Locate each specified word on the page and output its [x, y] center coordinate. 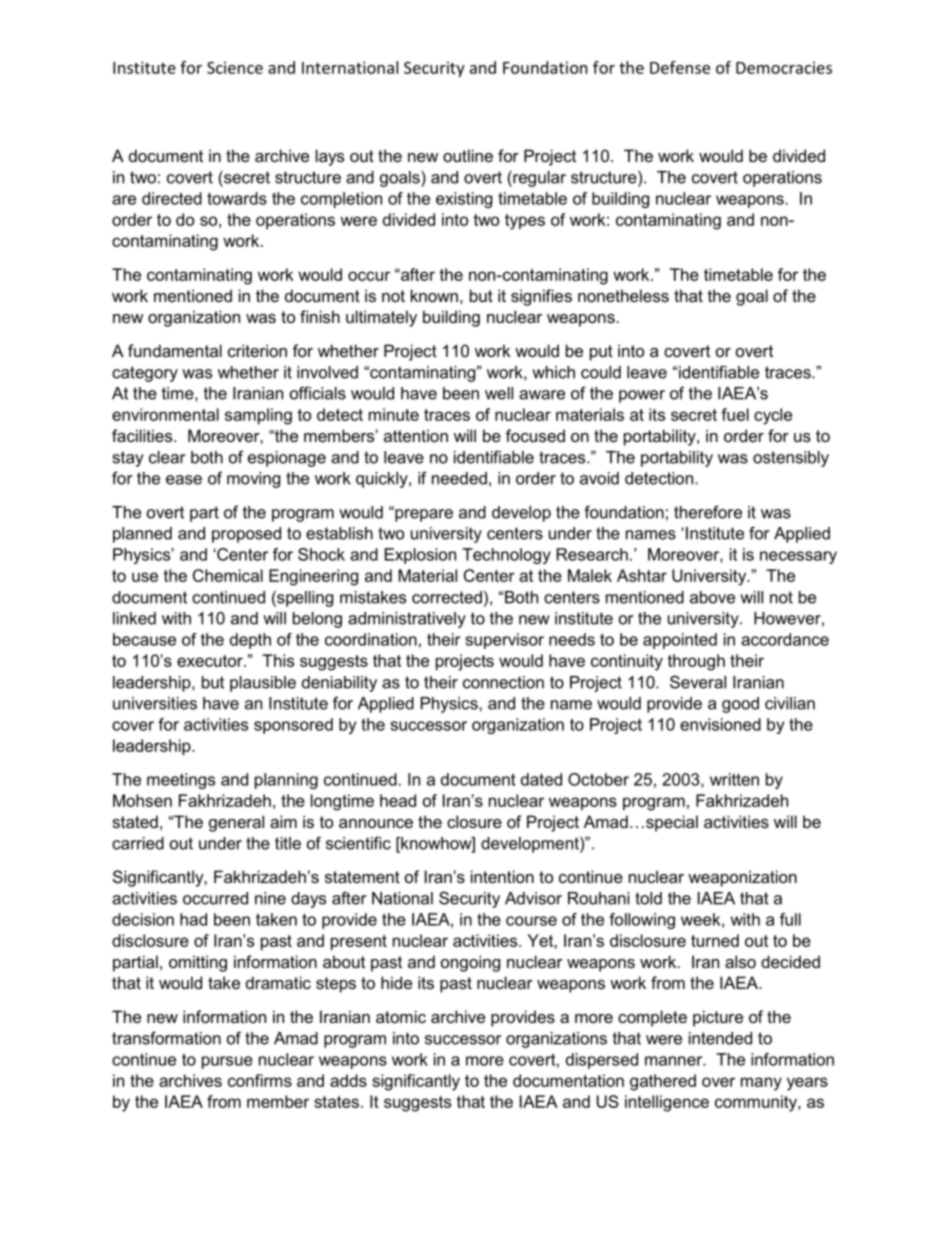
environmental [165, 414]
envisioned [720, 724]
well [499, 393]
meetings [181, 781]
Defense [680, 67]
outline [468, 155]
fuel [735, 414]
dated [541, 779]
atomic [401, 1016]
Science [235, 67]
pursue [227, 1062]
